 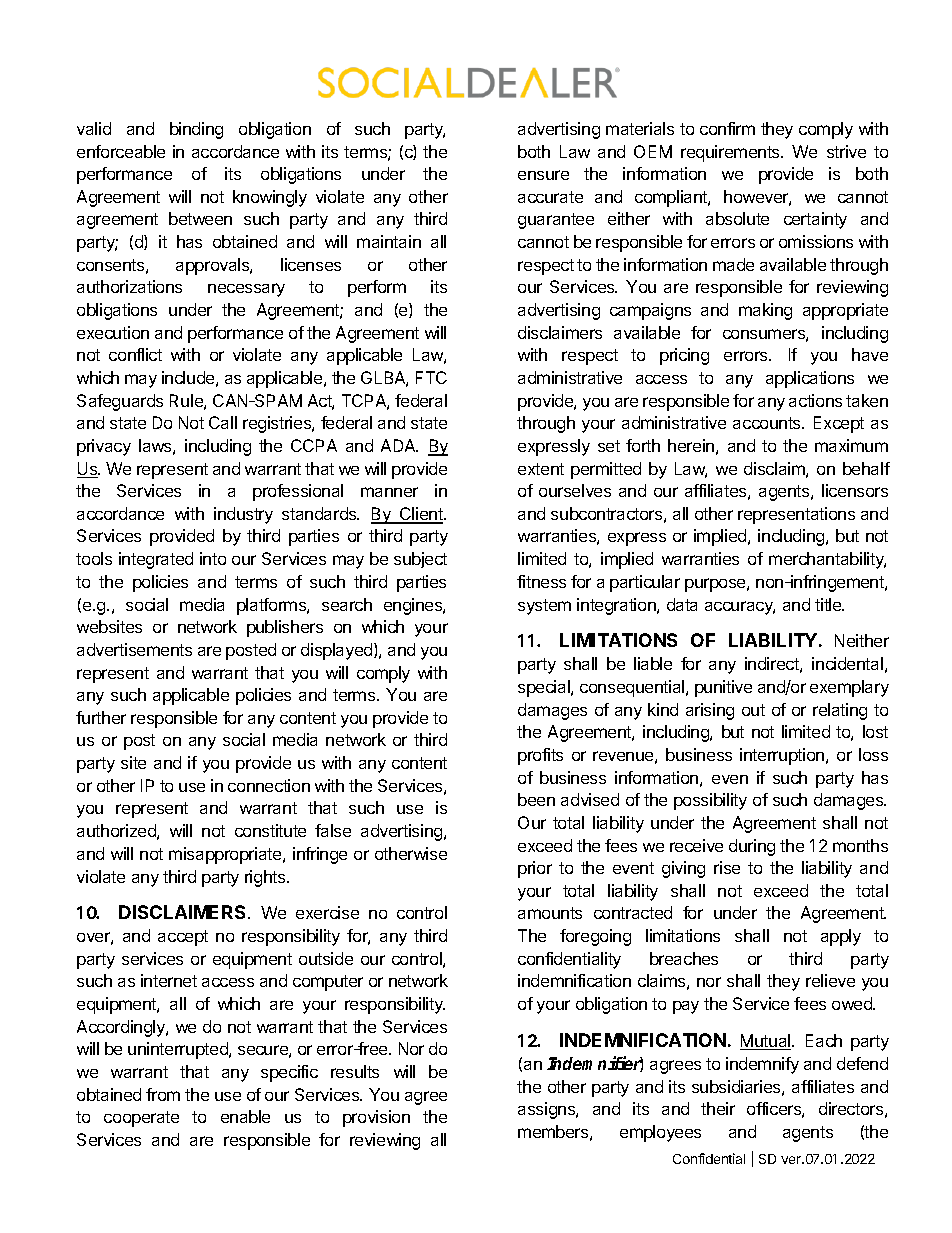 I want to click on binding, so click(x=196, y=130).
